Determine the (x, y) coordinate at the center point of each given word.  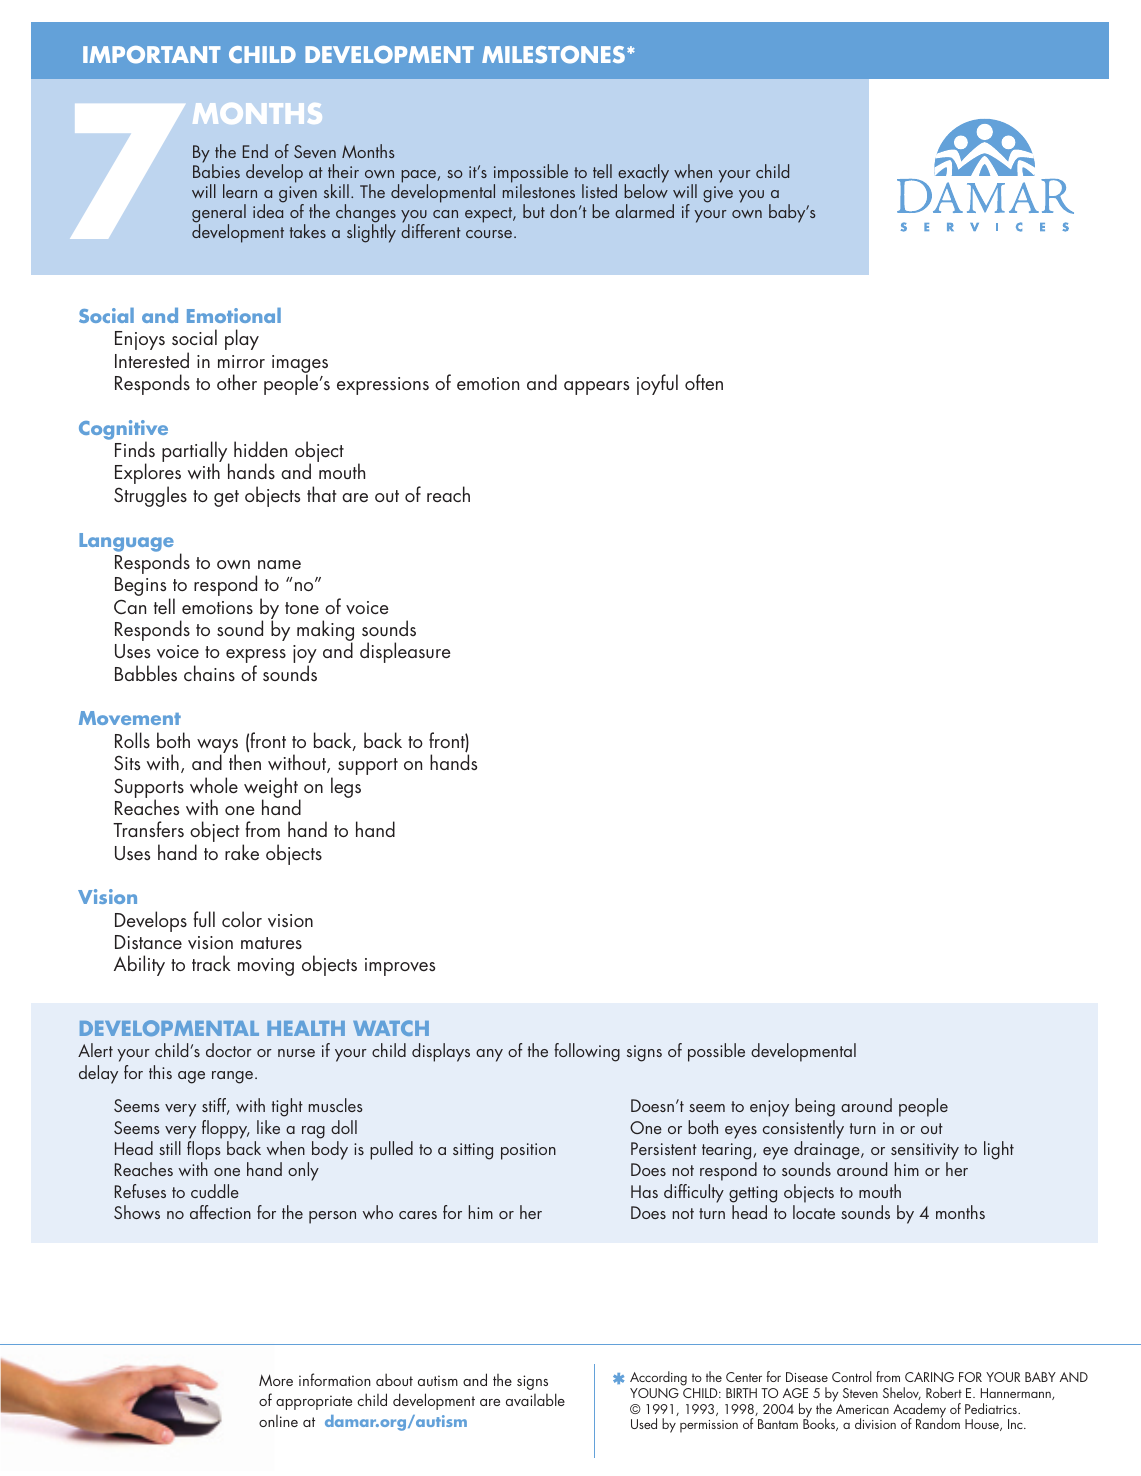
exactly (642, 174)
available (535, 1399)
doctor (229, 1050)
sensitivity (925, 1151)
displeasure (405, 652)
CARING (929, 1377)
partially (196, 453)
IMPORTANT (152, 55)
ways (217, 747)
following (587, 1052)
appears (596, 388)
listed (599, 191)
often (704, 382)
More (276, 1380)
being (815, 1107)
